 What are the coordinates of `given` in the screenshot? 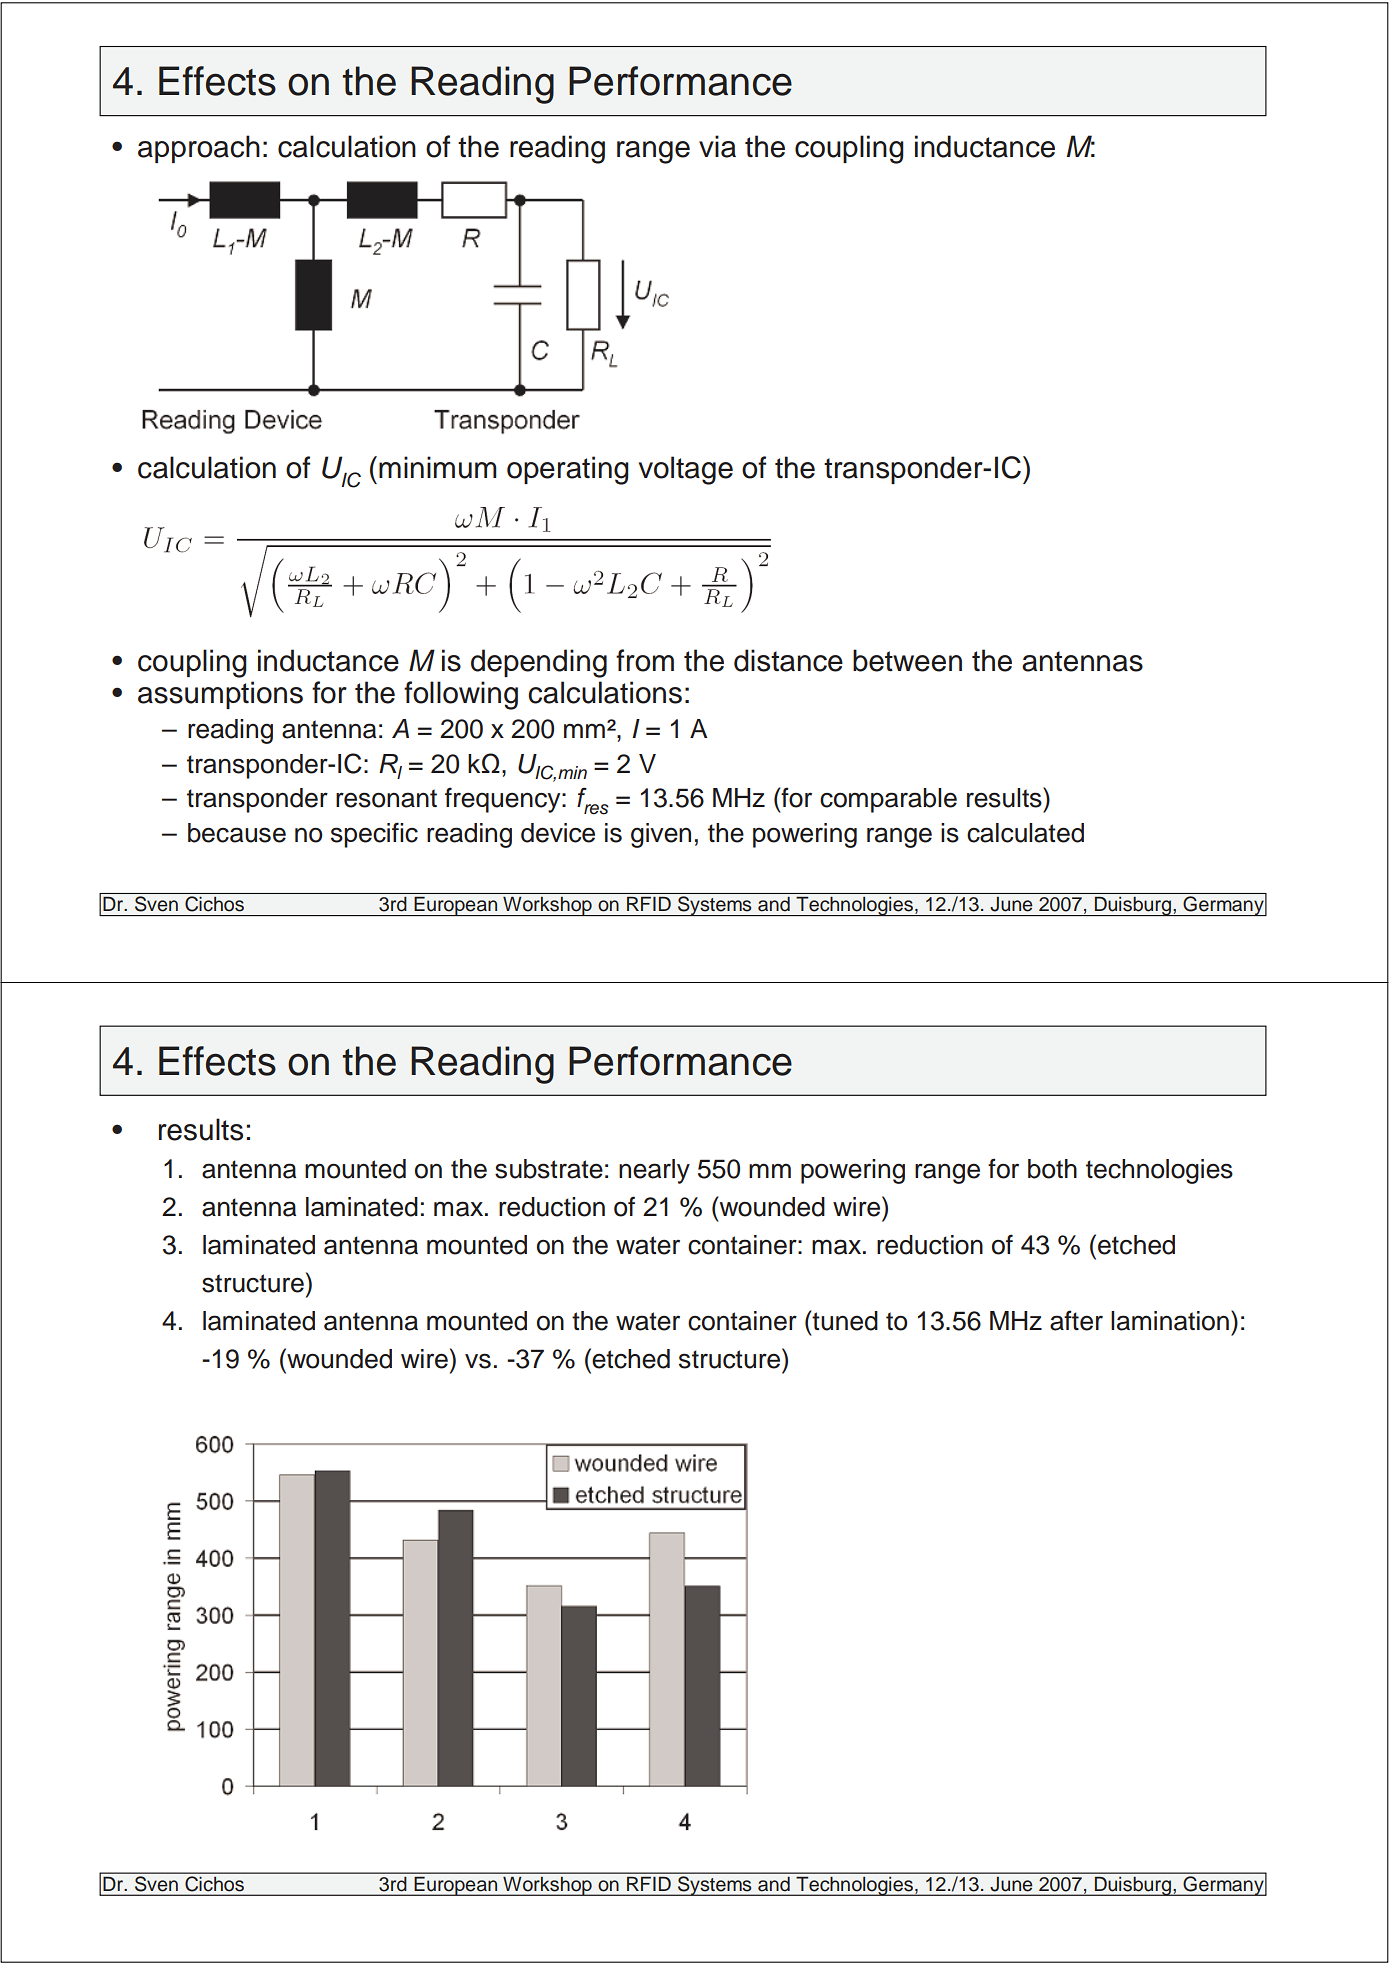 It's located at (661, 835).
